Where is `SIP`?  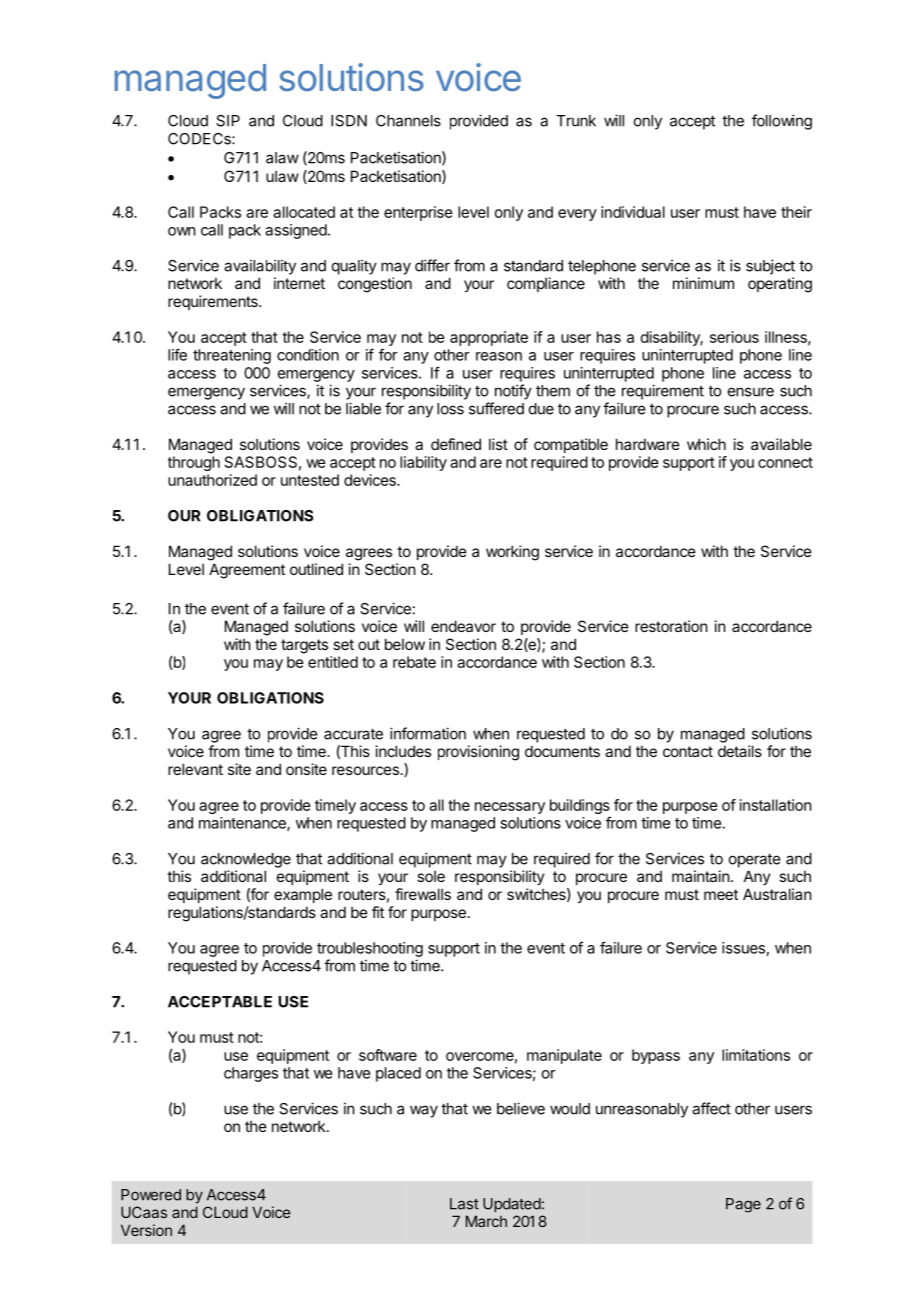 SIP is located at coordinates (228, 121).
